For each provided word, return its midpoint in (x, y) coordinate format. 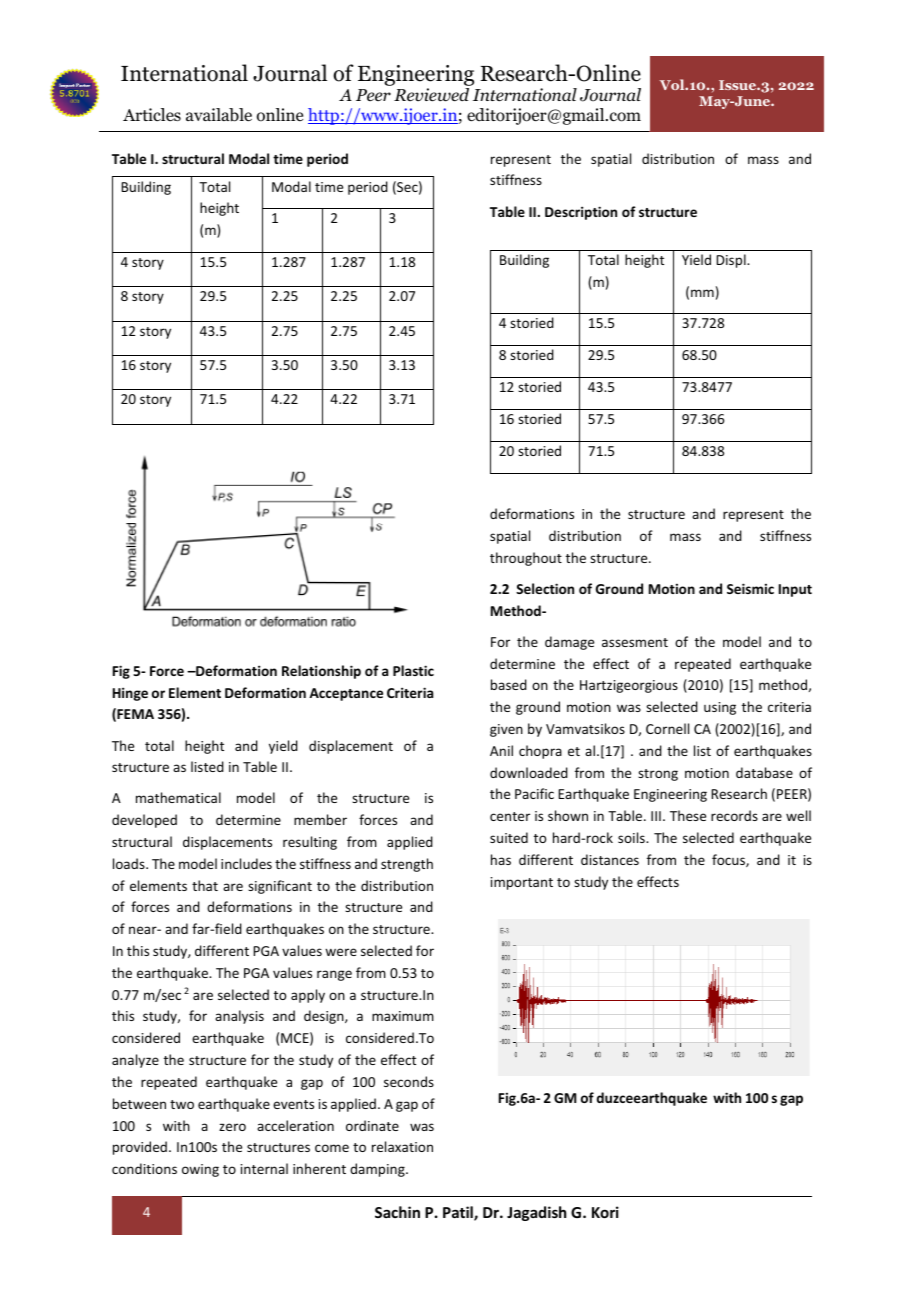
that (205, 885)
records (734, 815)
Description (581, 213)
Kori (605, 1212)
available (219, 115)
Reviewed (431, 95)
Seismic (750, 588)
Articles (152, 114)
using (720, 708)
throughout (526, 559)
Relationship (321, 672)
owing (200, 1170)
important (522, 883)
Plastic (413, 670)
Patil (459, 1213)
